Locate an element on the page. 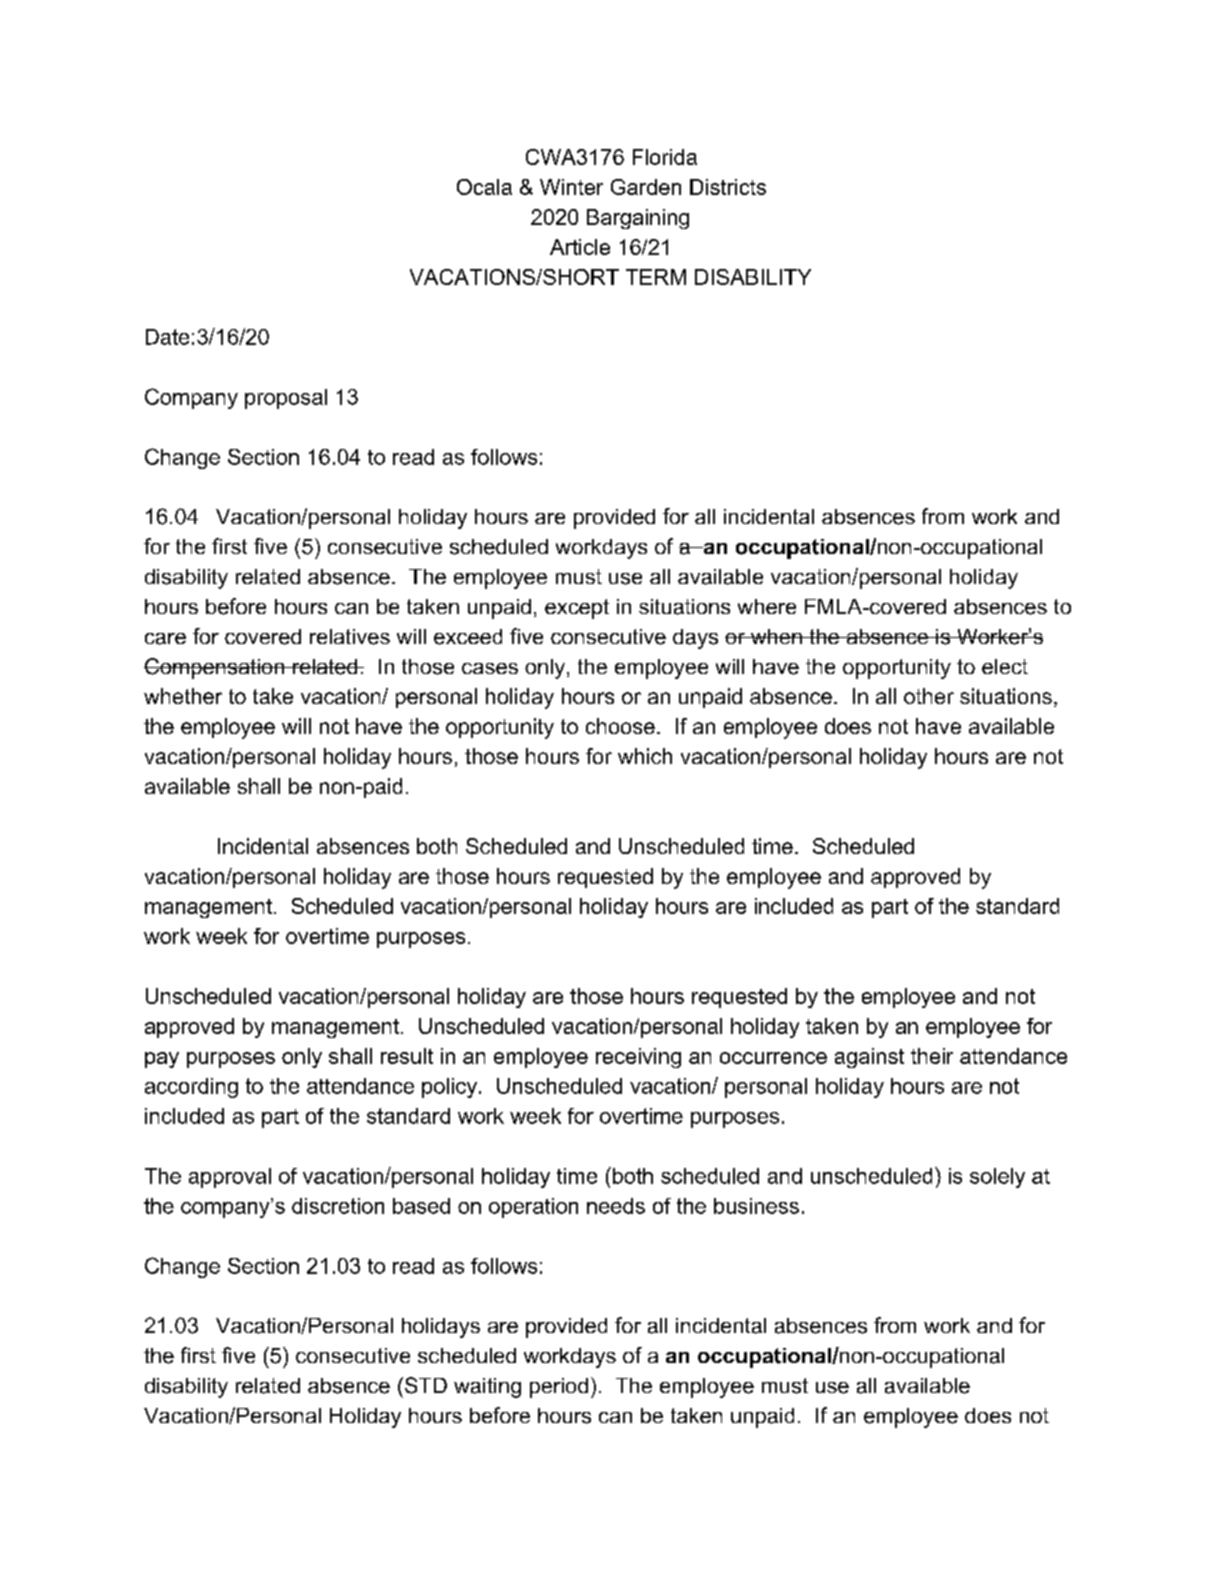  except is located at coordinates (577, 609).
